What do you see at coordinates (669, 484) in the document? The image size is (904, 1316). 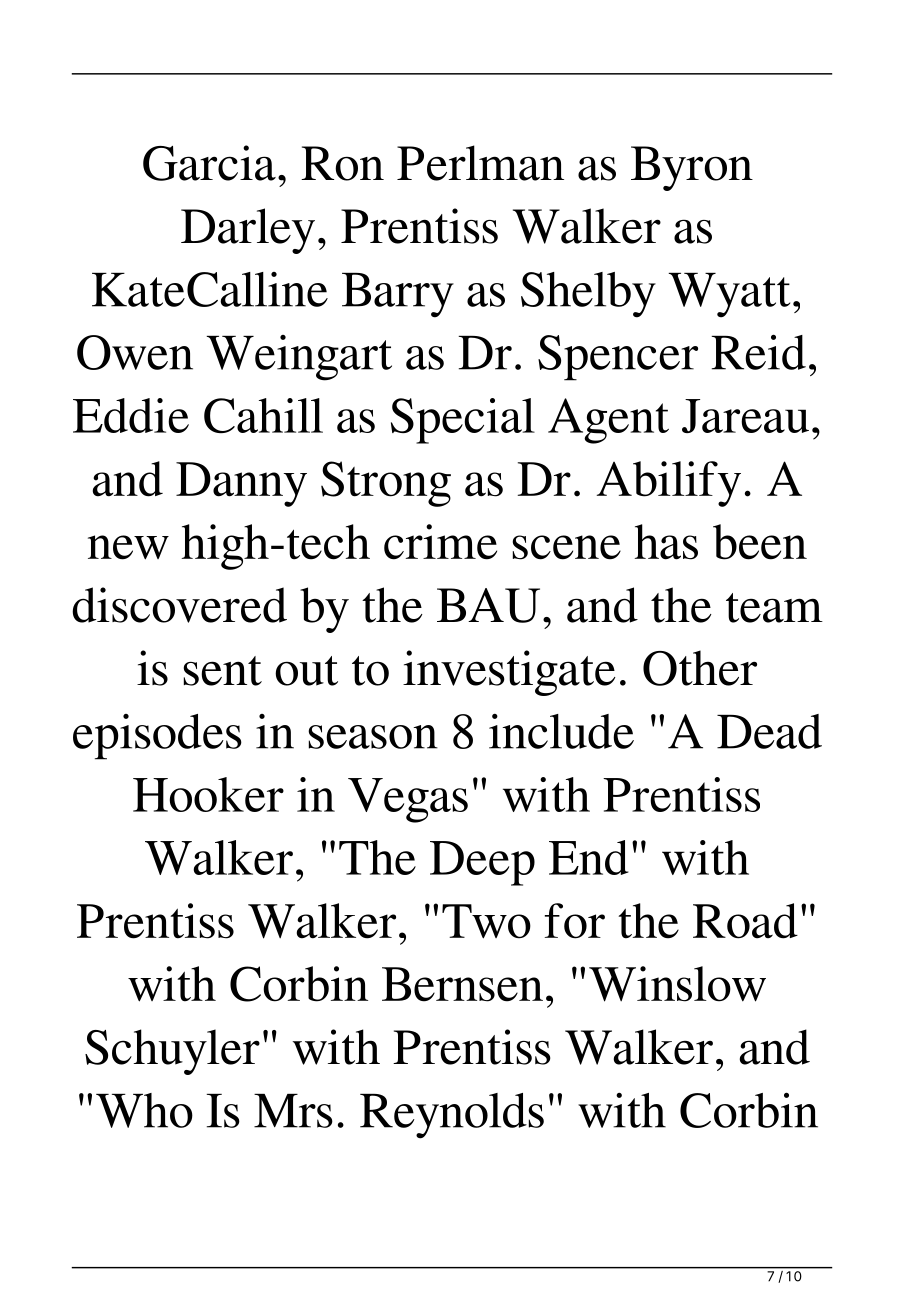 I see `Abilify` at bounding box center [669, 484].
